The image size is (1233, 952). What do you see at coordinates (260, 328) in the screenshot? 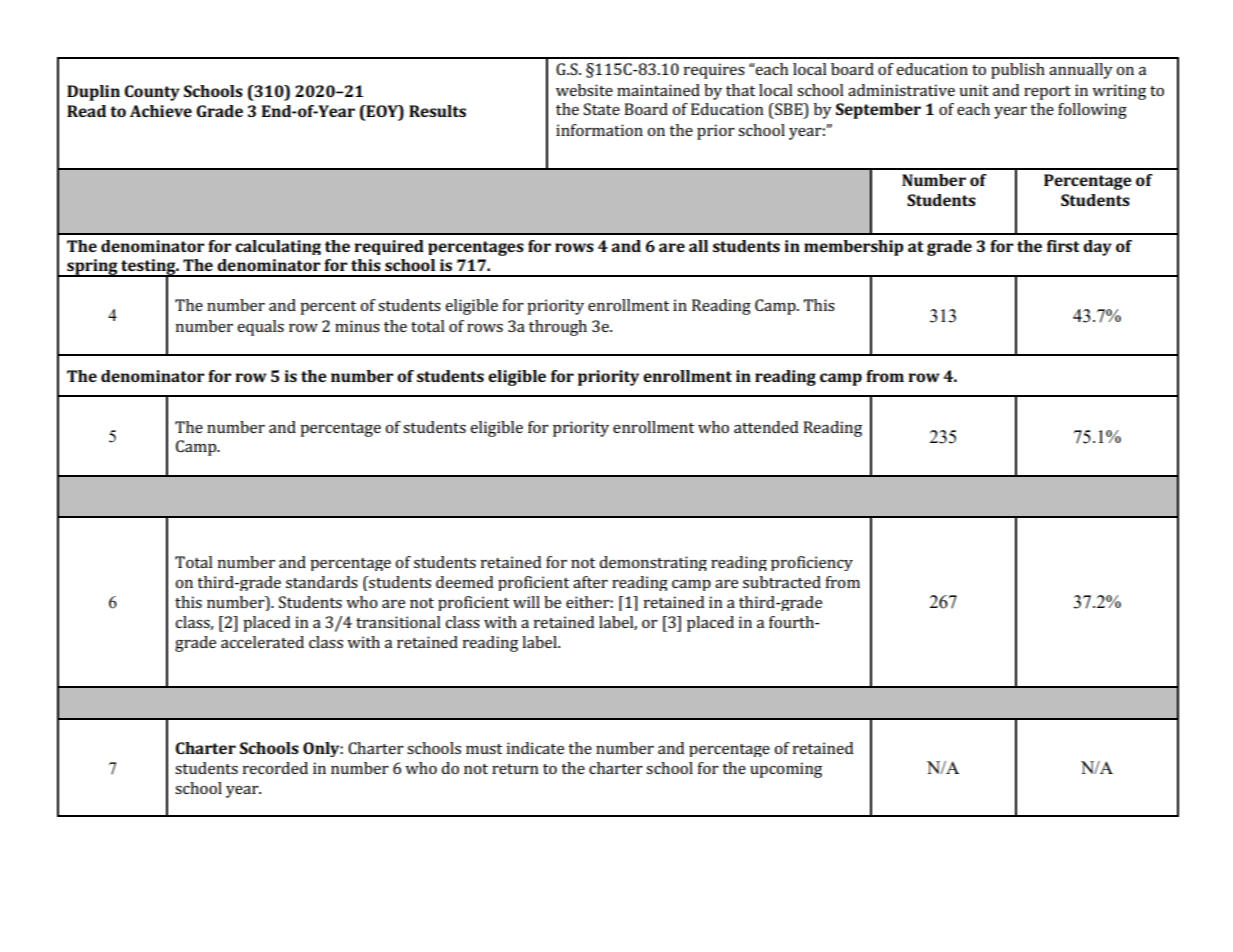
I see `equals` at bounding box center [260, 328].
